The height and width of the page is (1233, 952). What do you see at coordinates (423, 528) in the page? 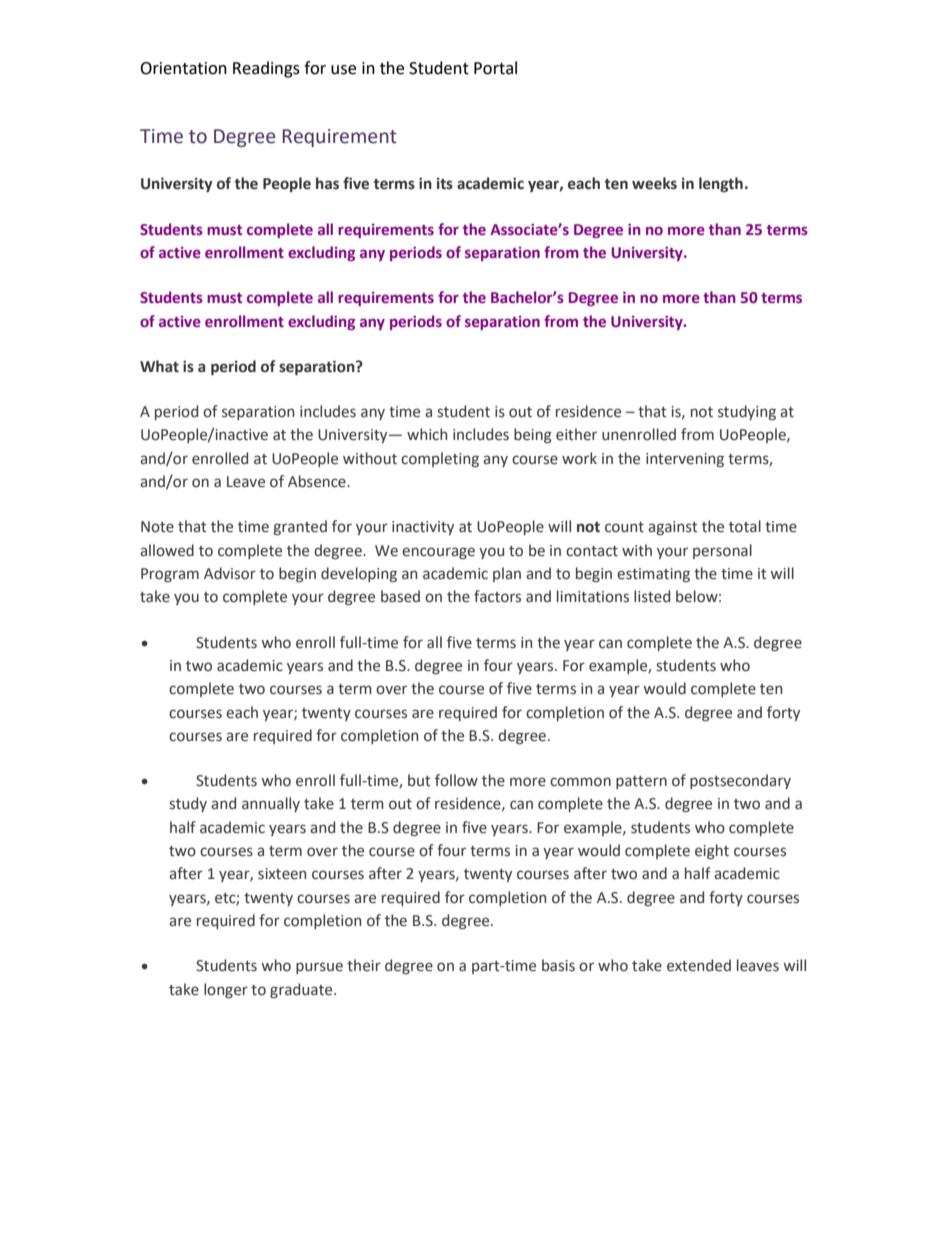
I see `inactivity` at bounding box center [423, 528].
